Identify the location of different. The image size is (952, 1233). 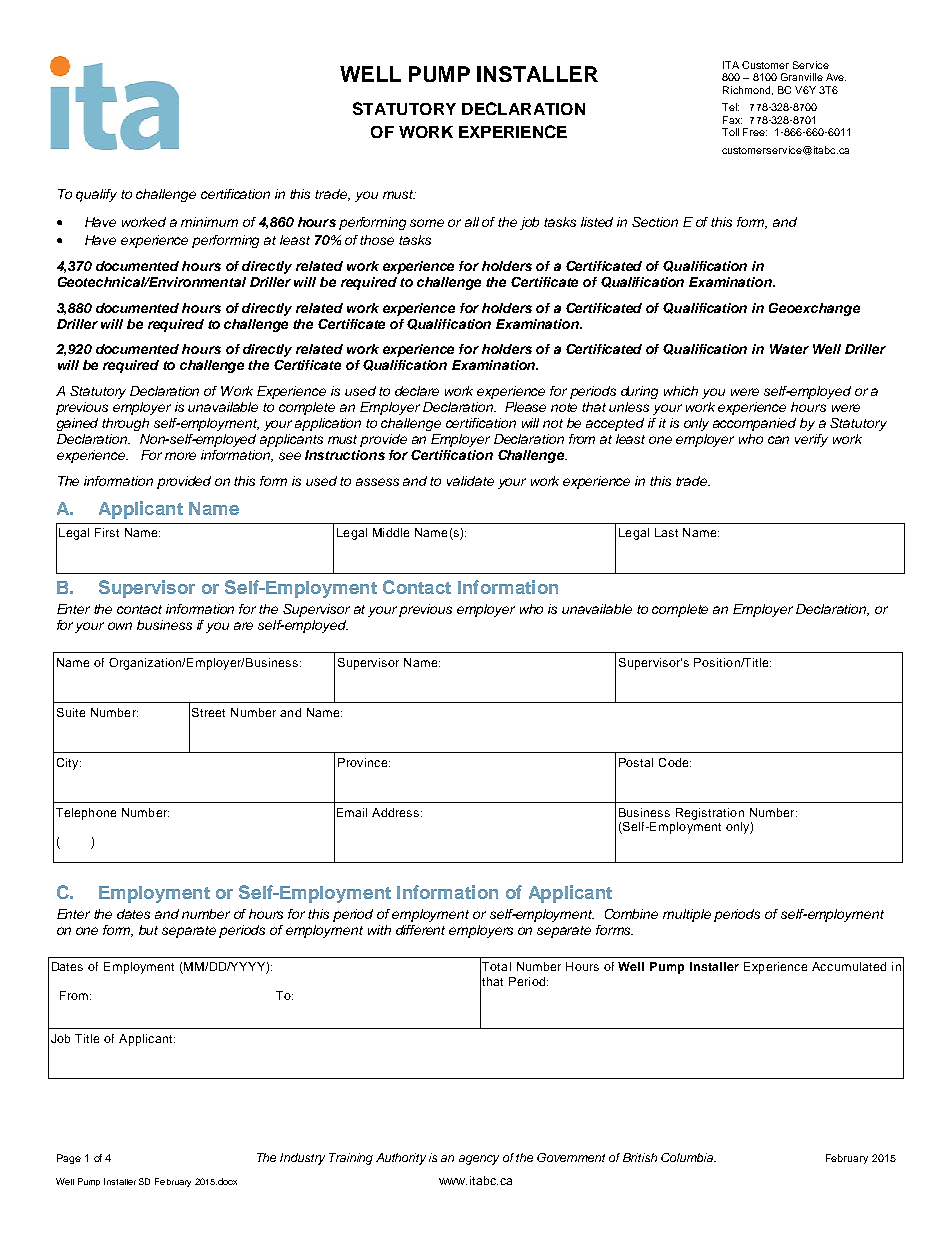
(420, 930).
